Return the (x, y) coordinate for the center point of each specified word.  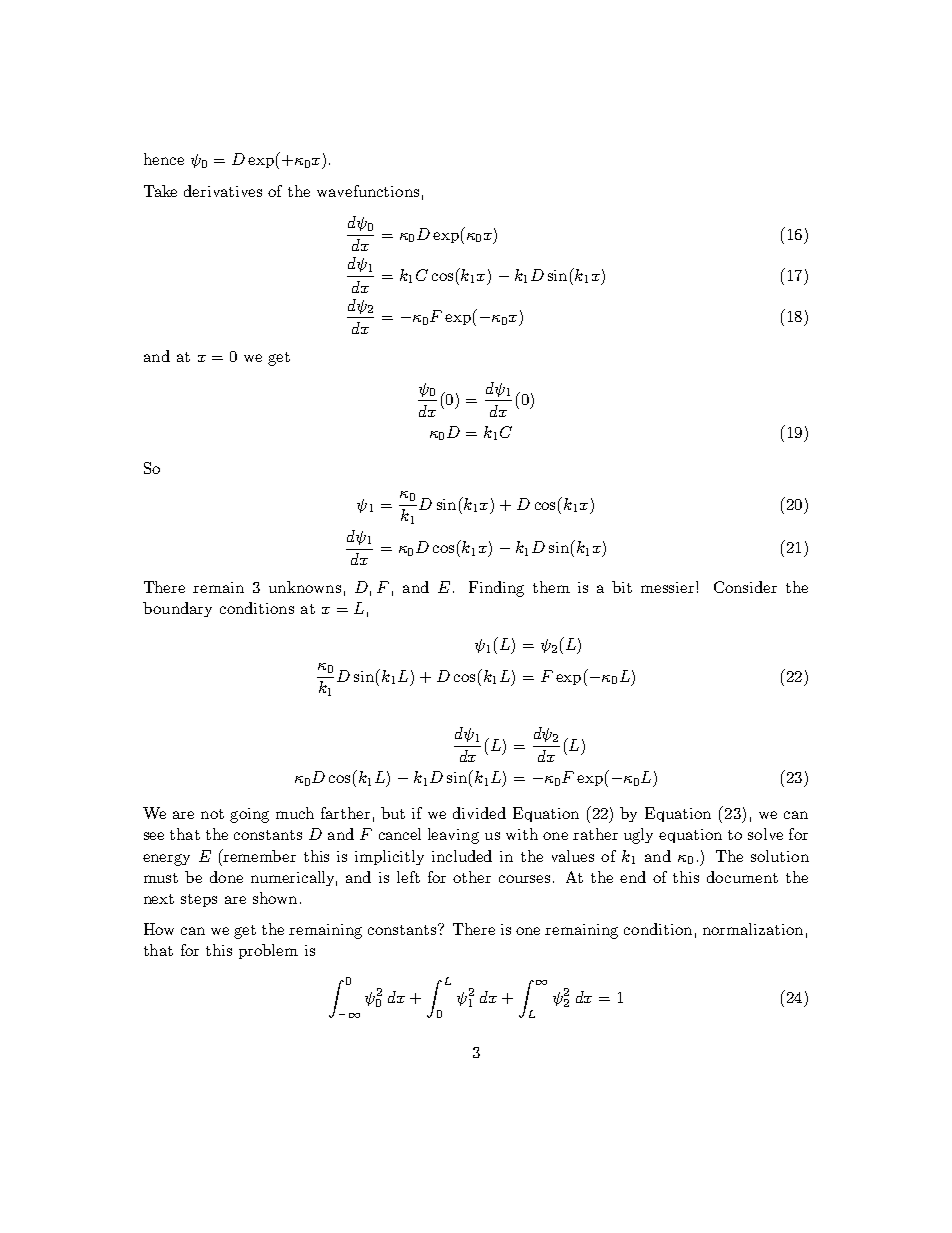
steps (199, 900)
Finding (496, 589)
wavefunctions (368, 191)
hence (164, 159)
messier (669, 587)
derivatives (223, 191)
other (472, 877)
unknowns (305, 587)
